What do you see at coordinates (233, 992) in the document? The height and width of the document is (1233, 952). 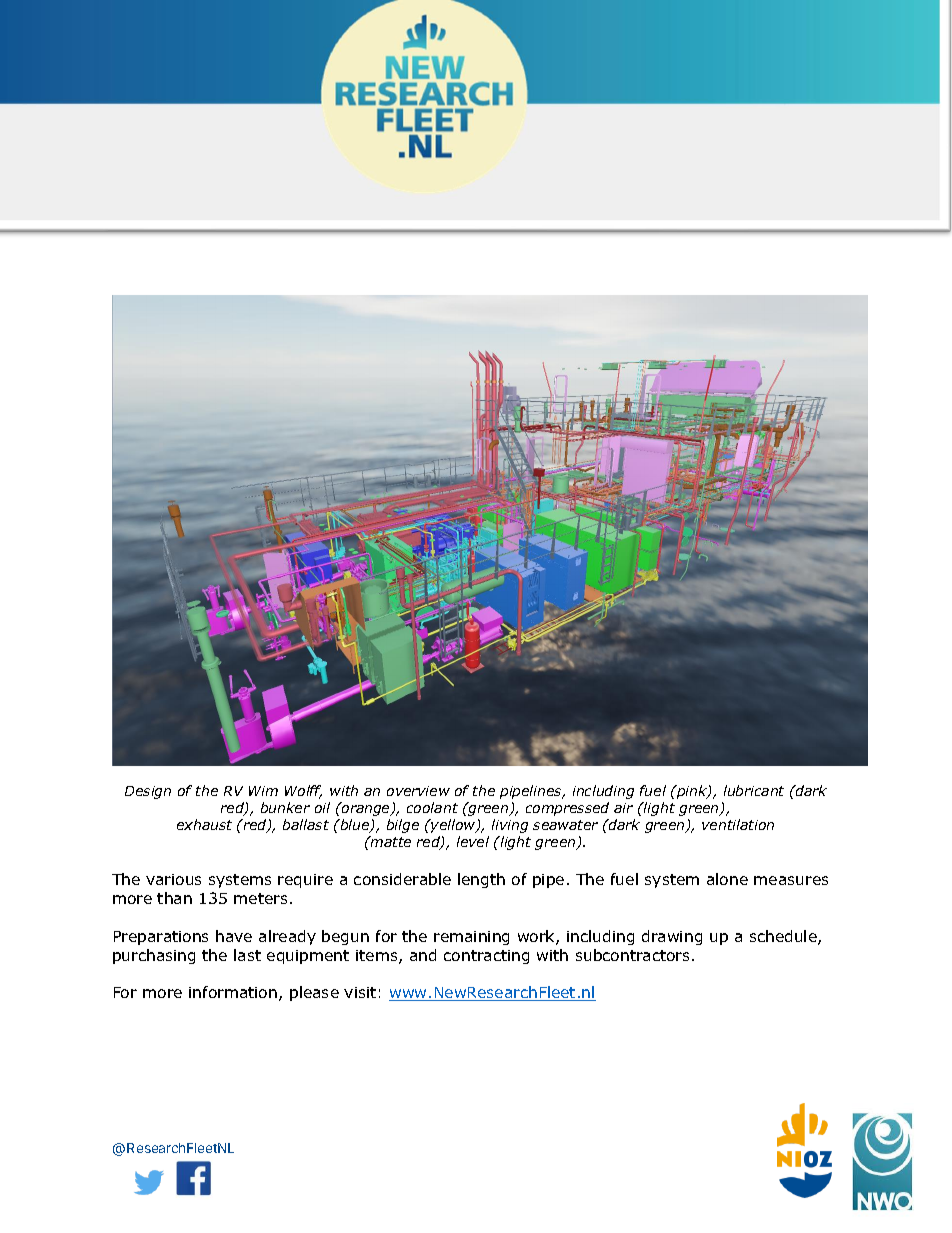 I see `information` at bounding box center [233, 992].
